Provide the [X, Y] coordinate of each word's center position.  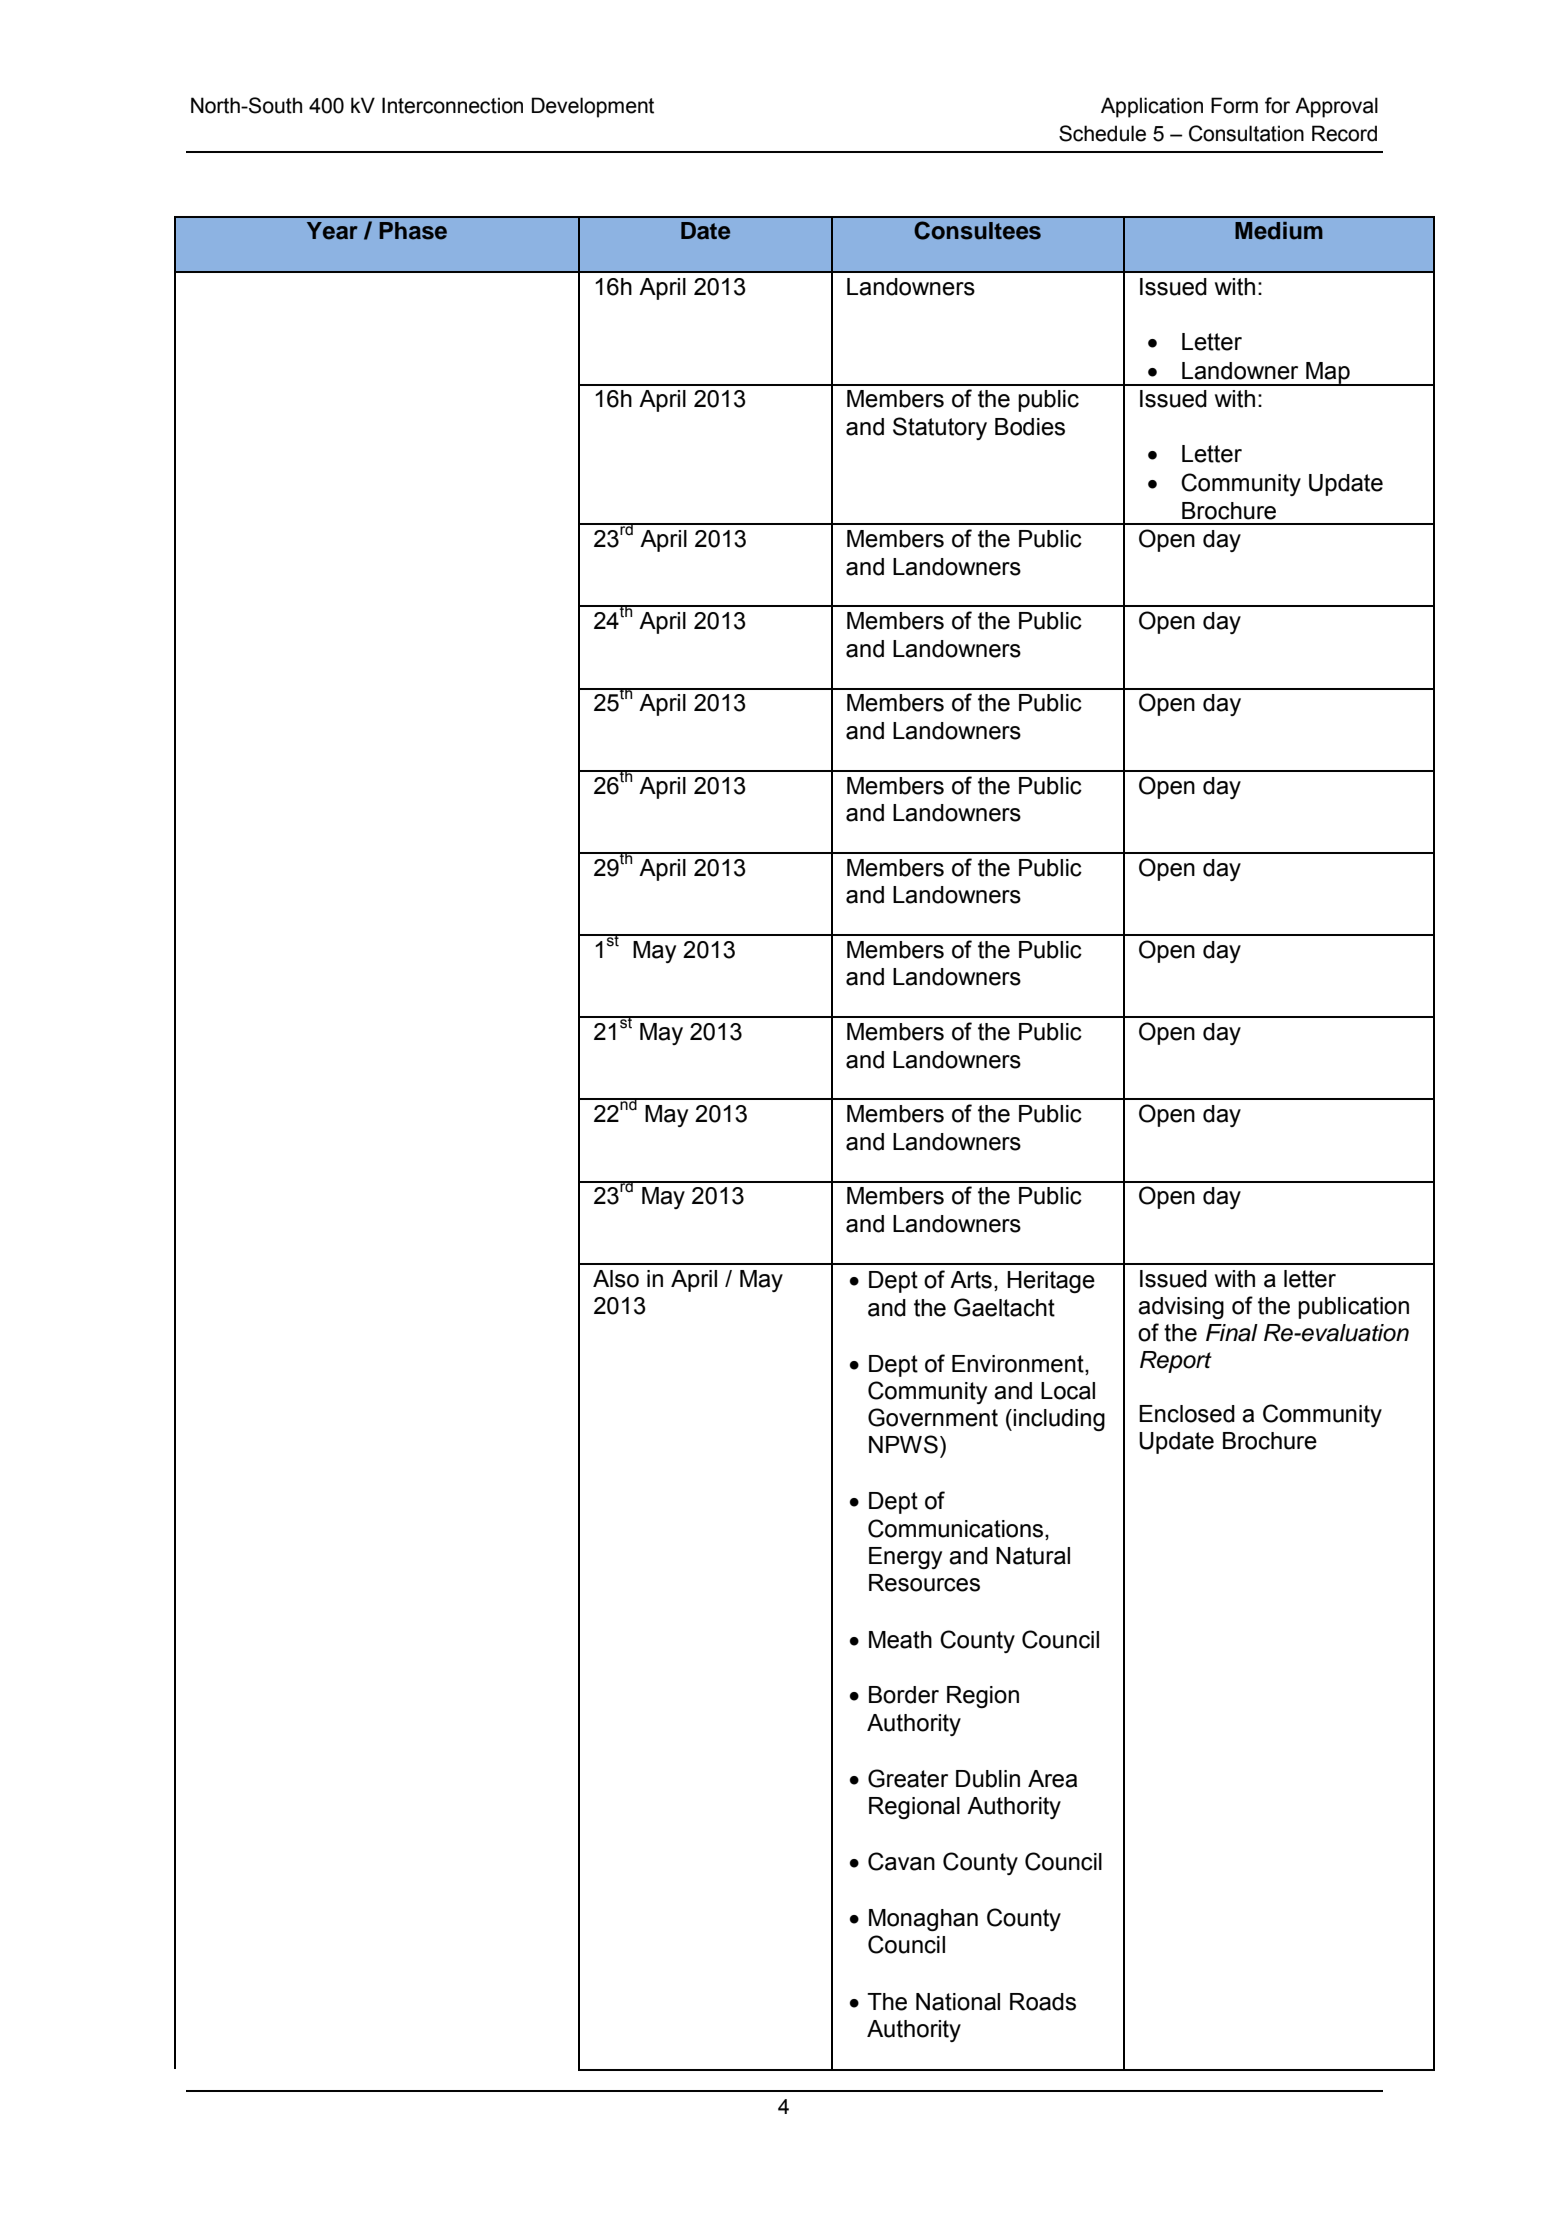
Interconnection [452, 105]
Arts [971, 1280]
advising [1181, 1308]
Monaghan [923, 1920]
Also [616, 1279]
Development [593, 107]
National [958, 2002]
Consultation [1246, 133]
